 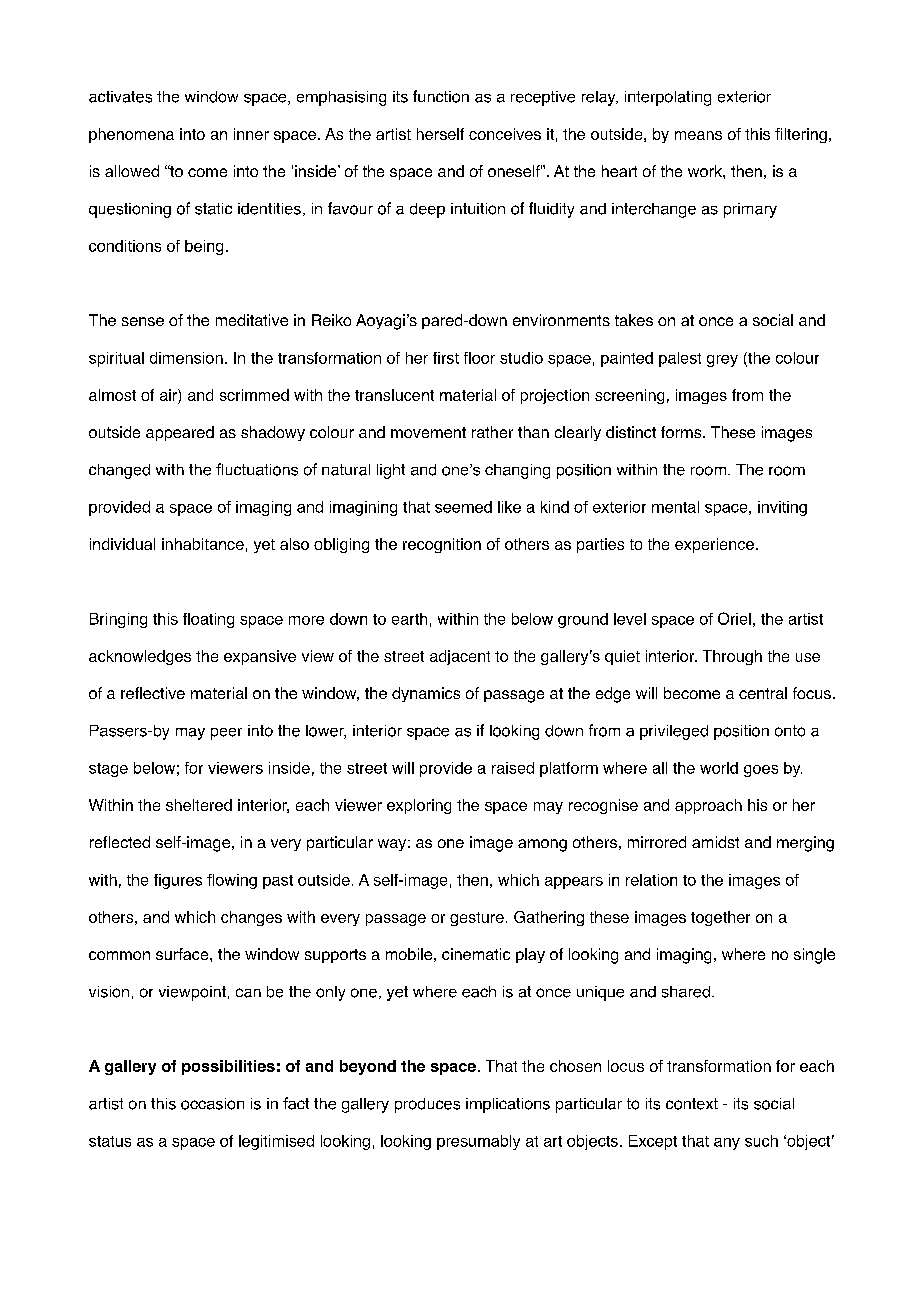 What do you see at coordinates (460, 657) in the image?
I see `adjacent` at bounding box center [460, 657].
